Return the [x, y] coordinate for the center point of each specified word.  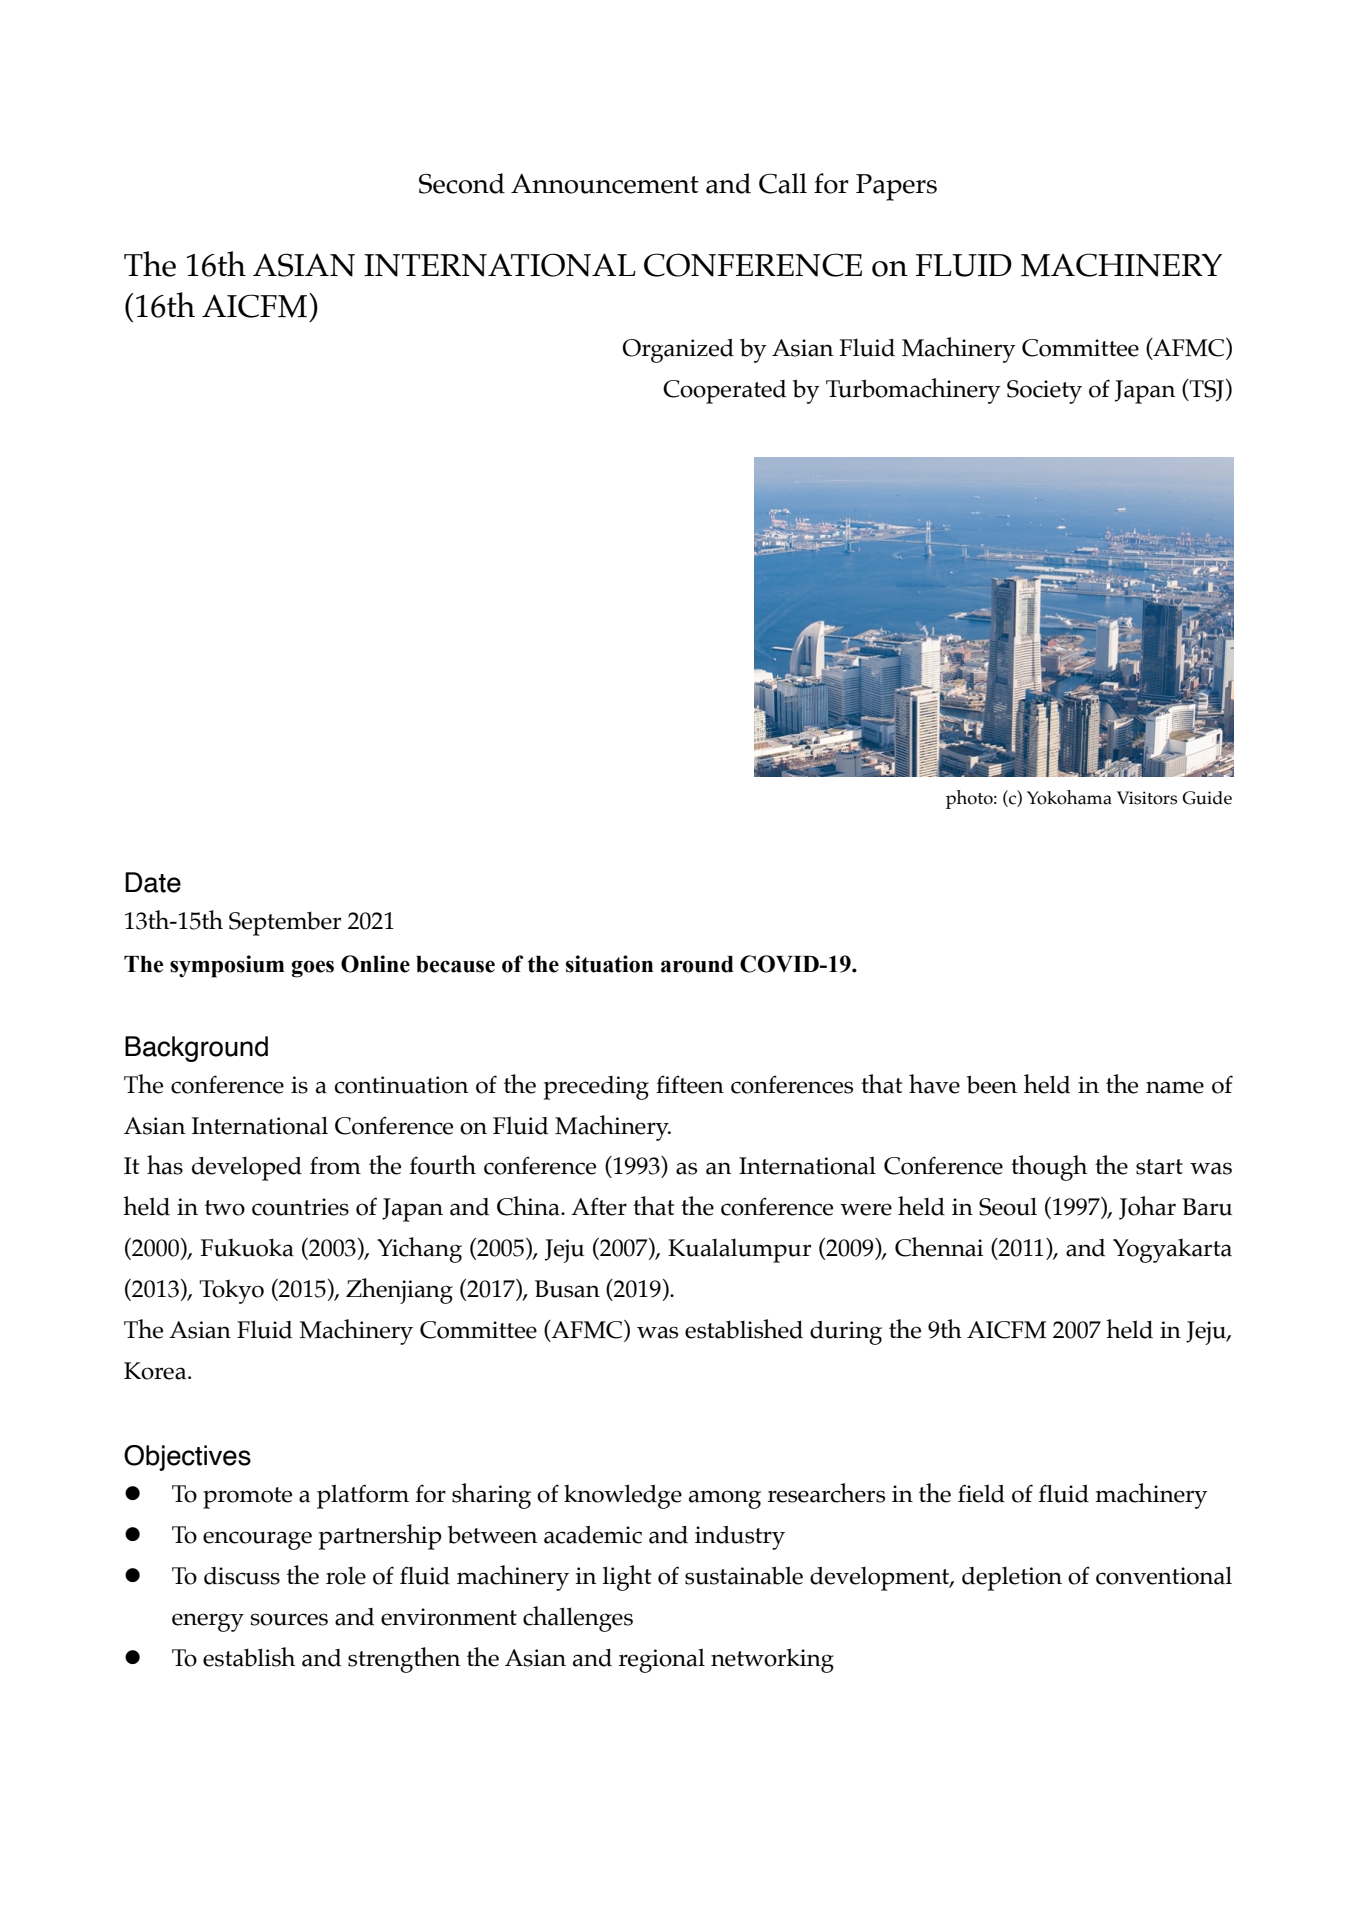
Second [462, 183]
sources [289, 1619]
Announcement [605, 184]
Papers [896, 187]
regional [662, 1660]
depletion [1012, 1579]
